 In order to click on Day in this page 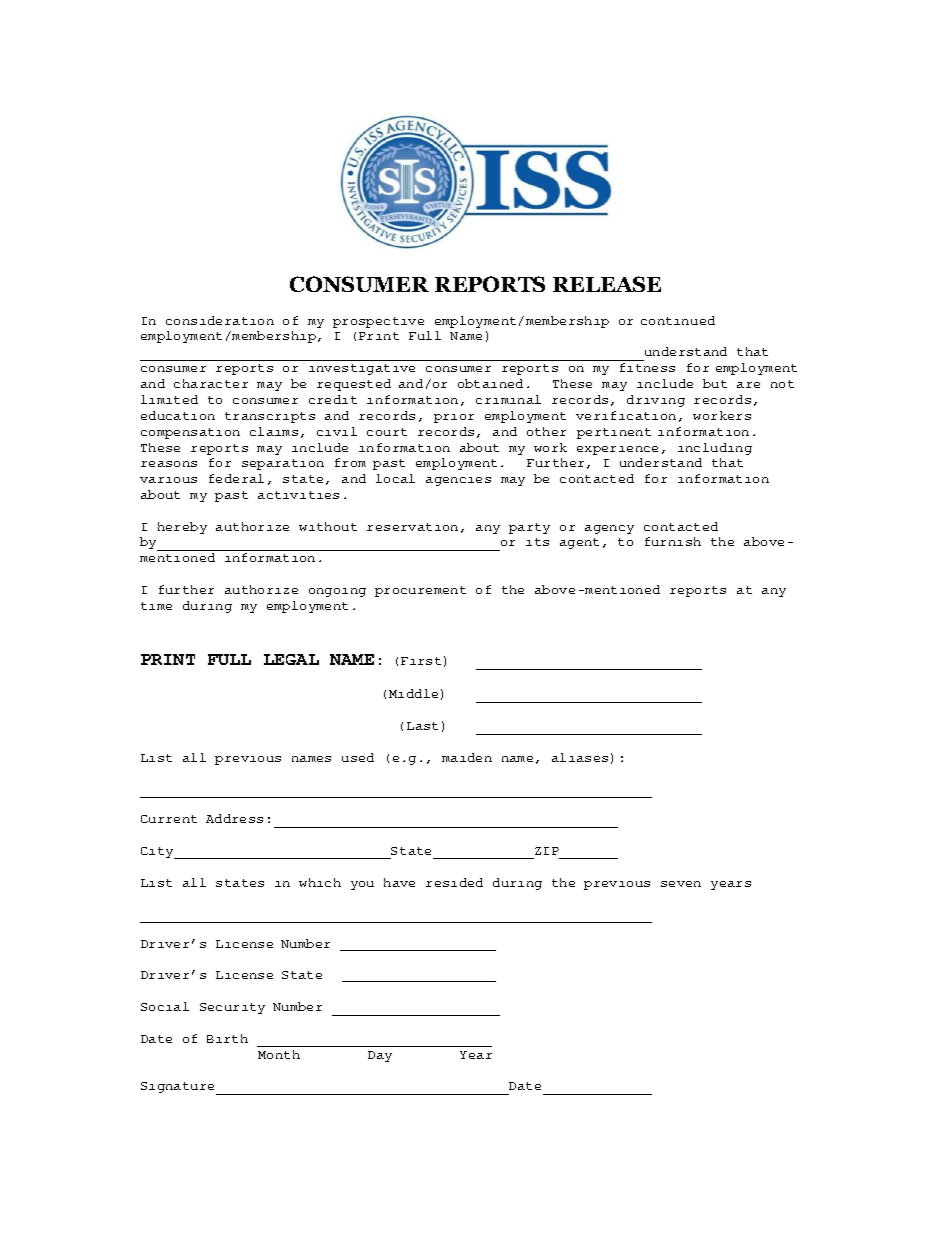, I will do `click(380, 1056)`.
